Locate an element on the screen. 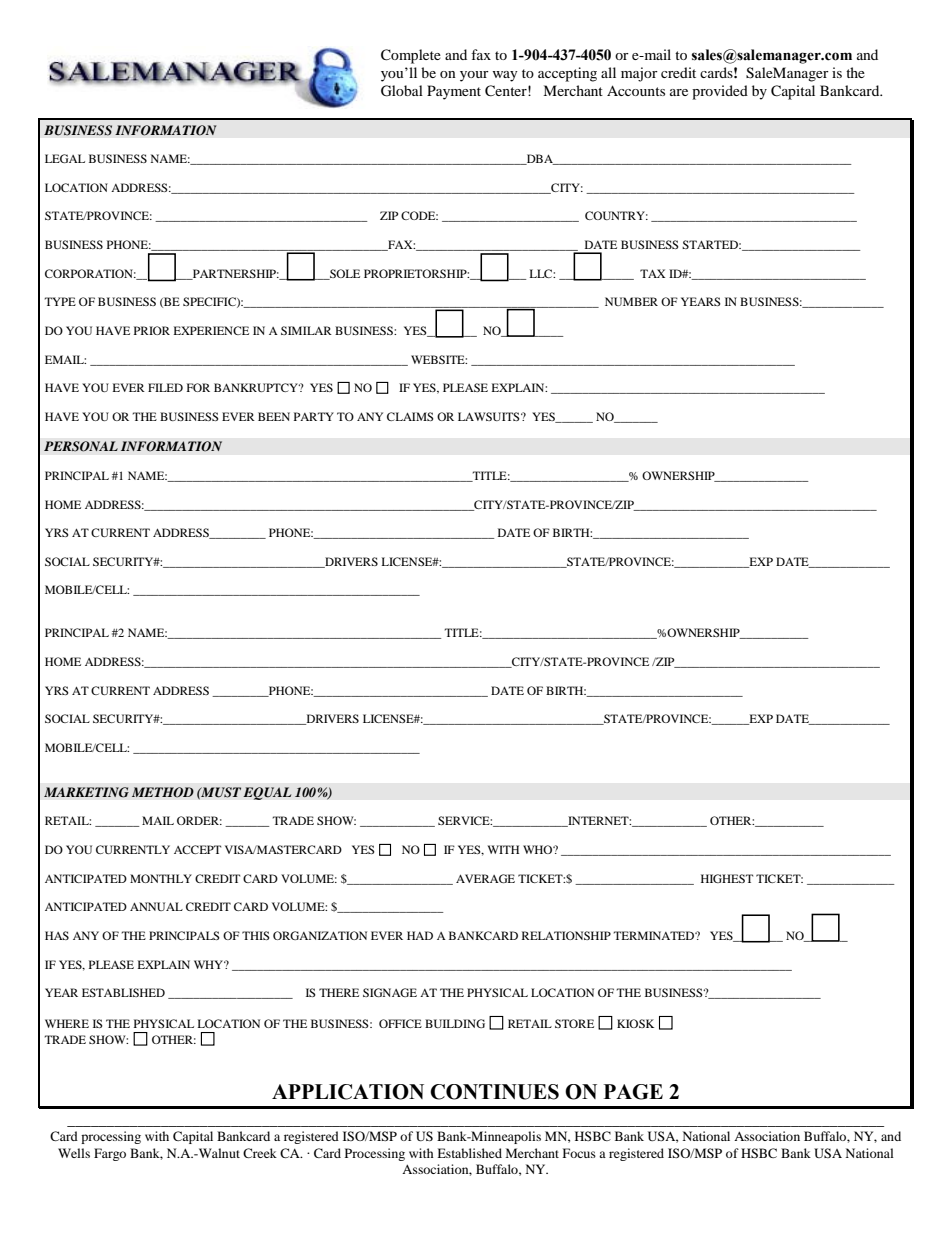 The image size is (952, 1233). PARTY is located at coordinates (314, 416).
